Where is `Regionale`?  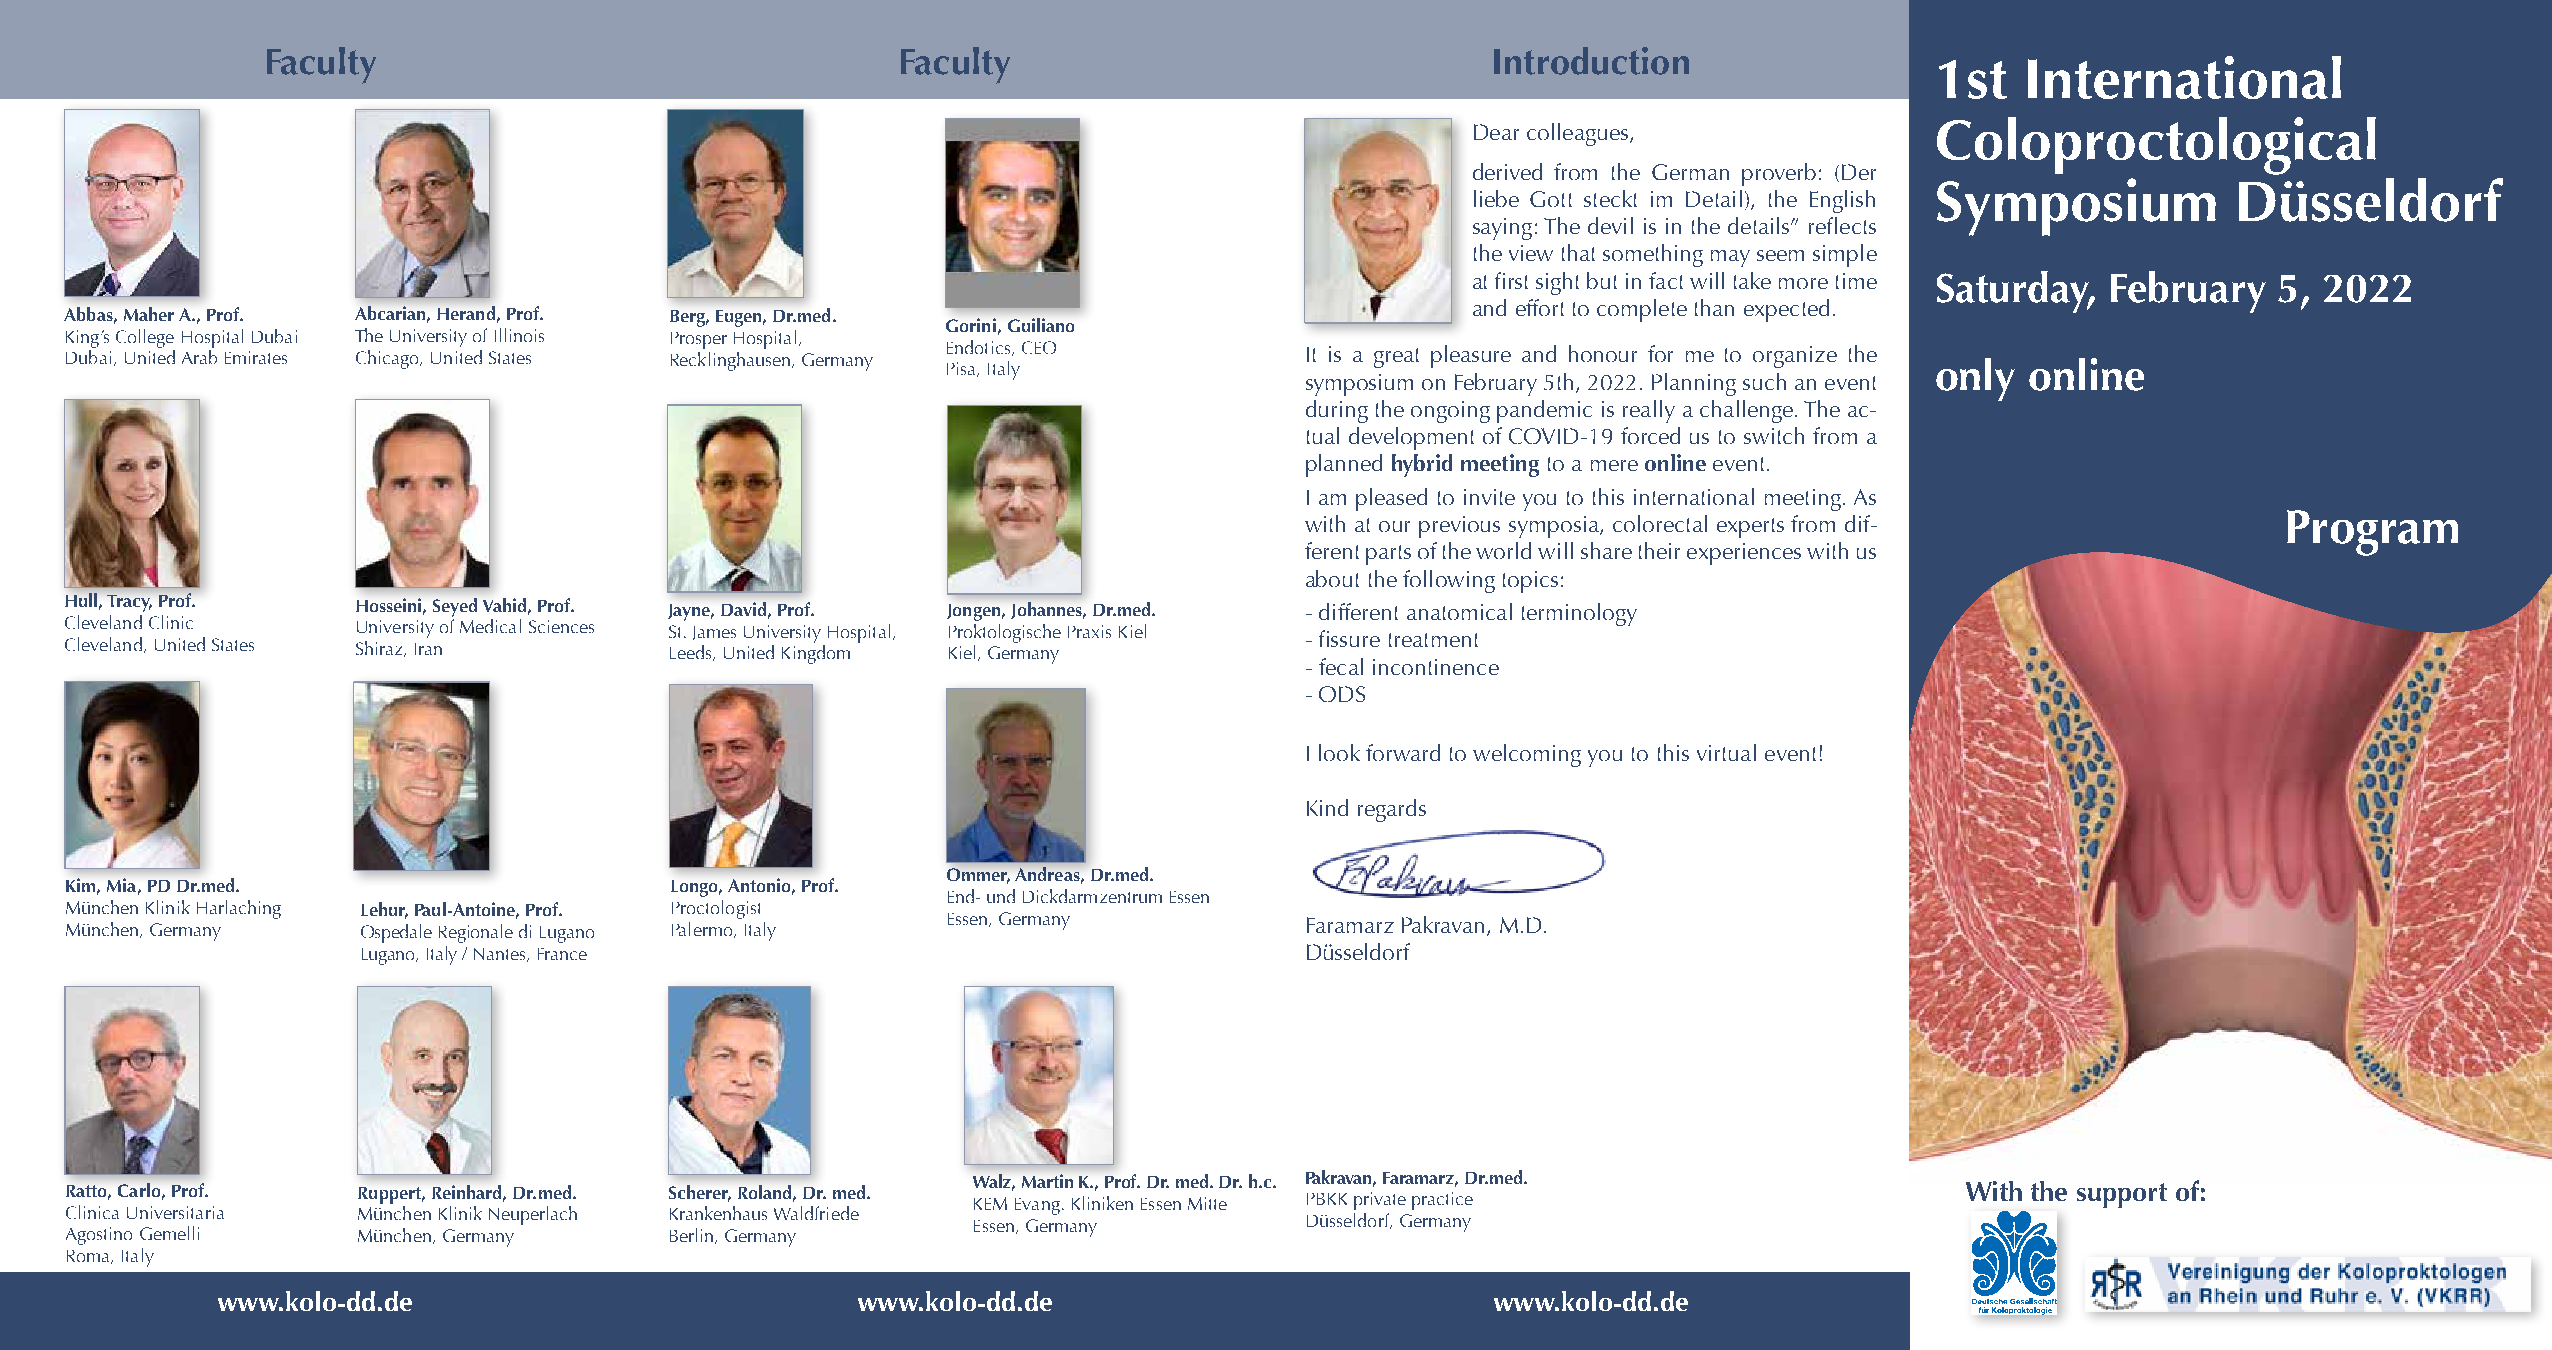
Regionale is located at coordinates (476, 933).
